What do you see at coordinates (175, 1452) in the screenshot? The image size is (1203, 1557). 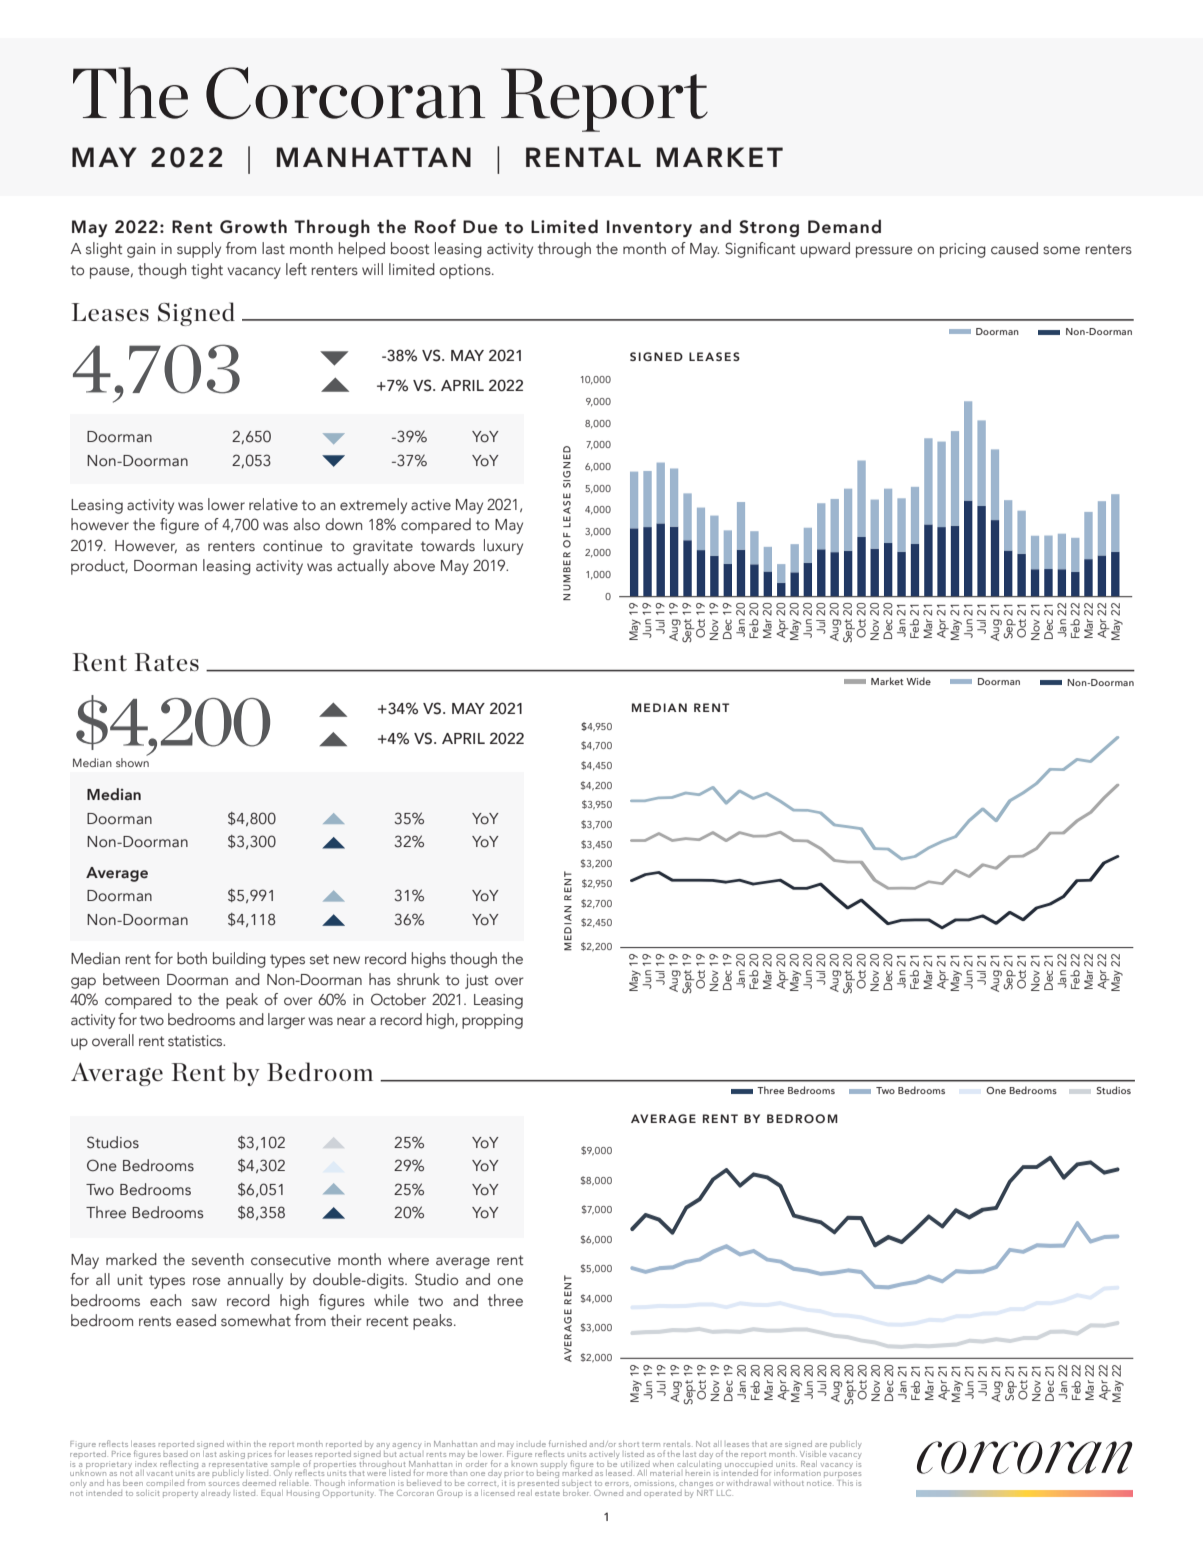 I see `based` at bounding box center [175, 1452].
